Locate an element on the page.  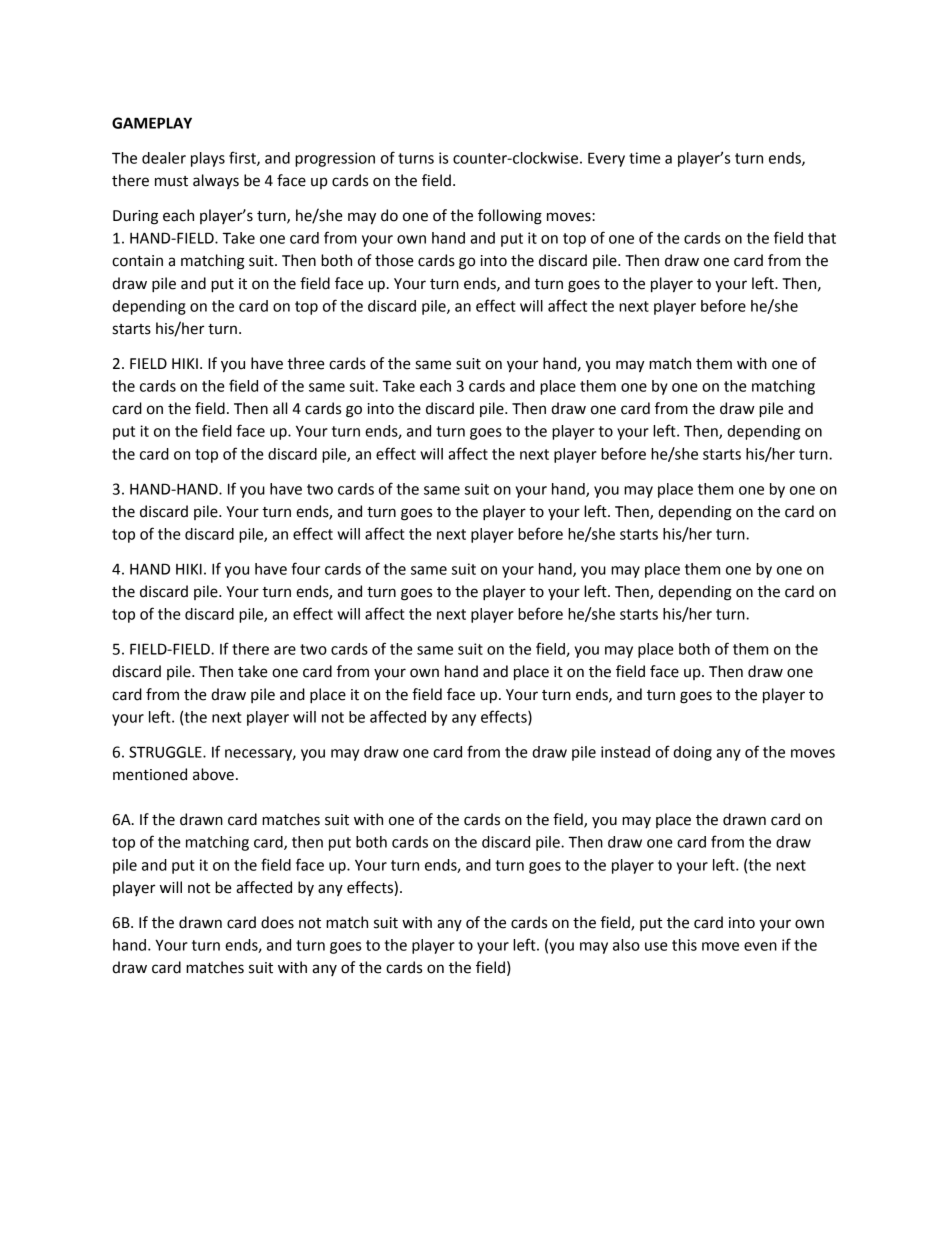
even is located at coordinates (760, 946).
